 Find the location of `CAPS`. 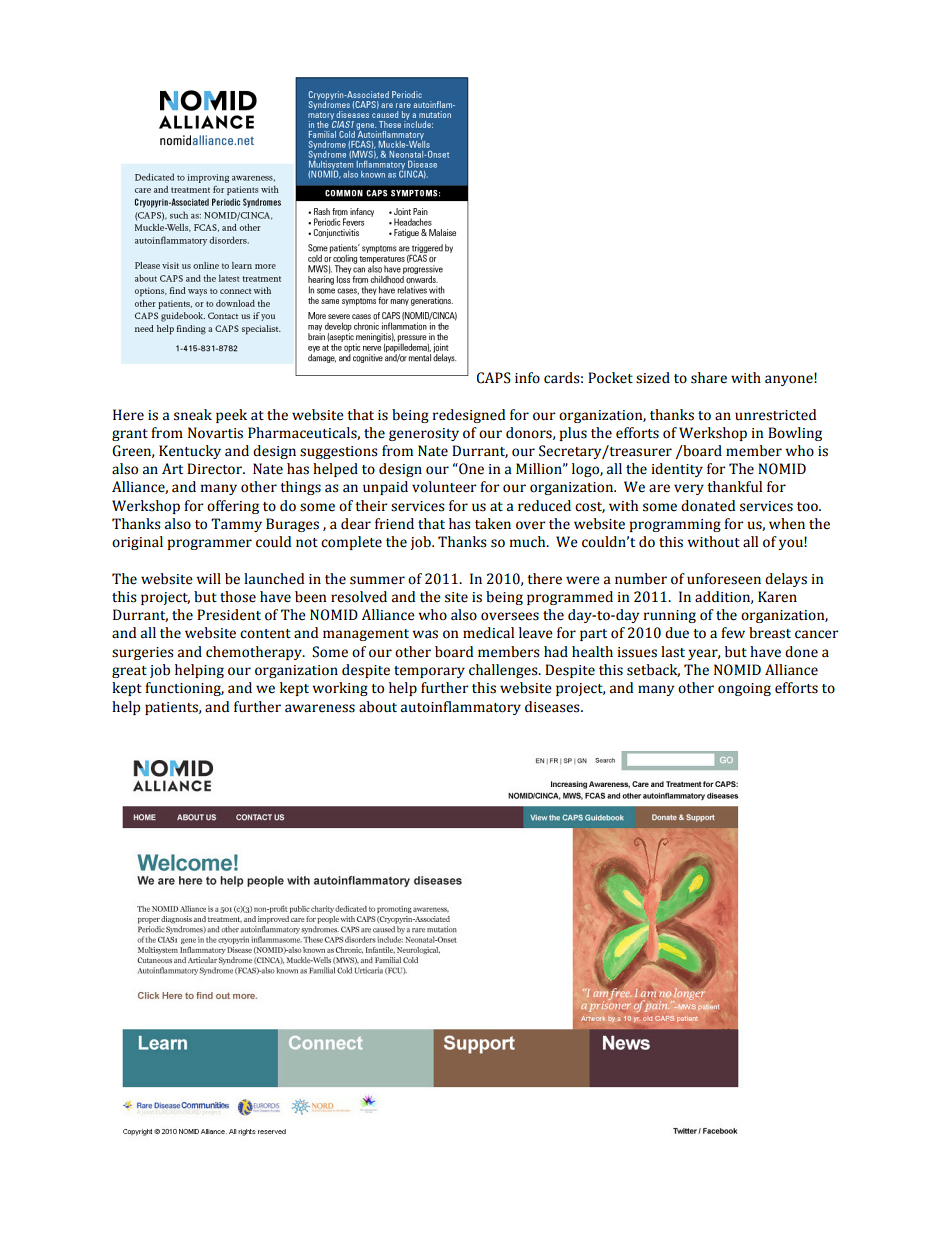

CAPS is located at coordinates (494, 378).
